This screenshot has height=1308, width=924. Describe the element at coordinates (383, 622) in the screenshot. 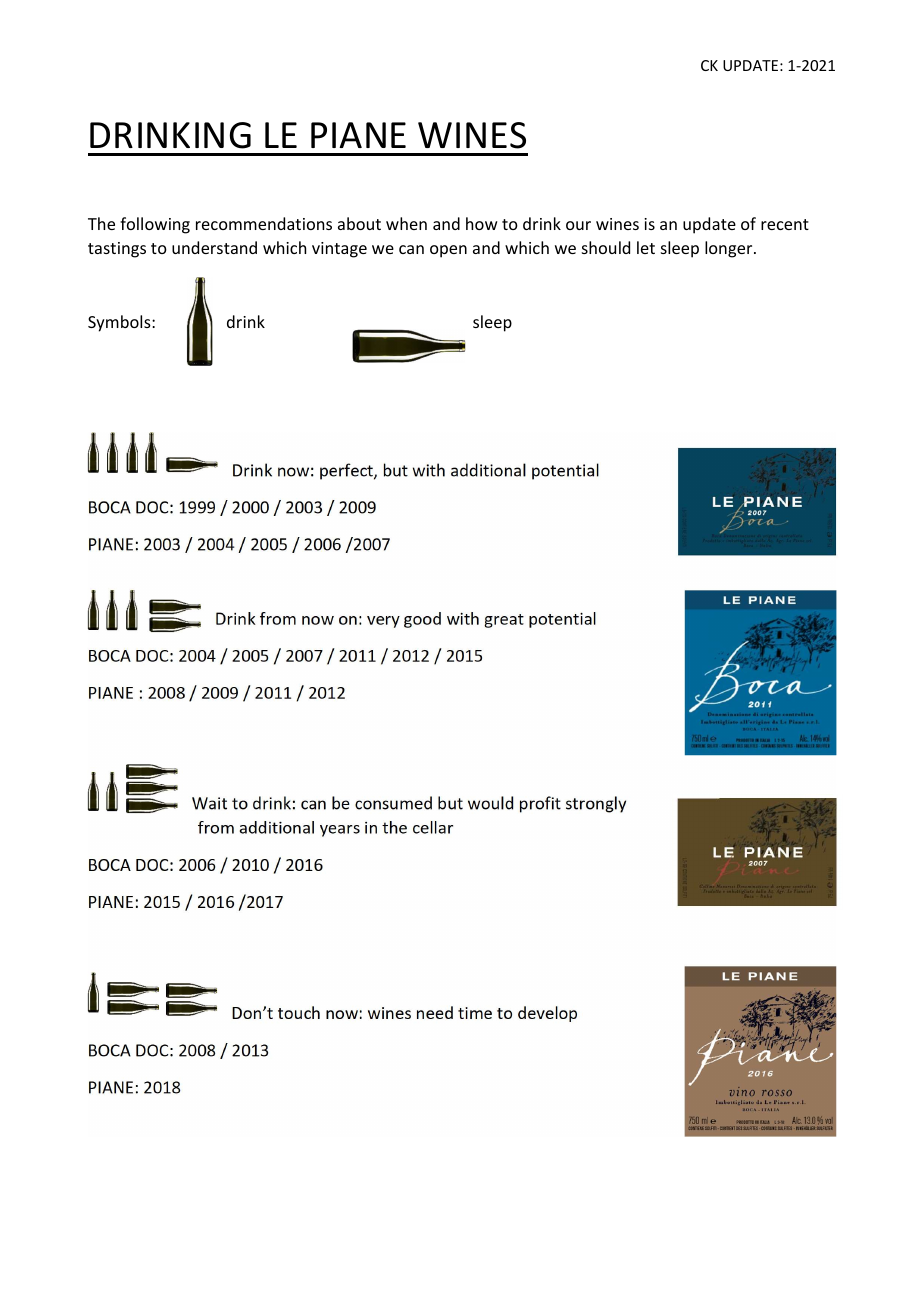

I see `very` at that location.
